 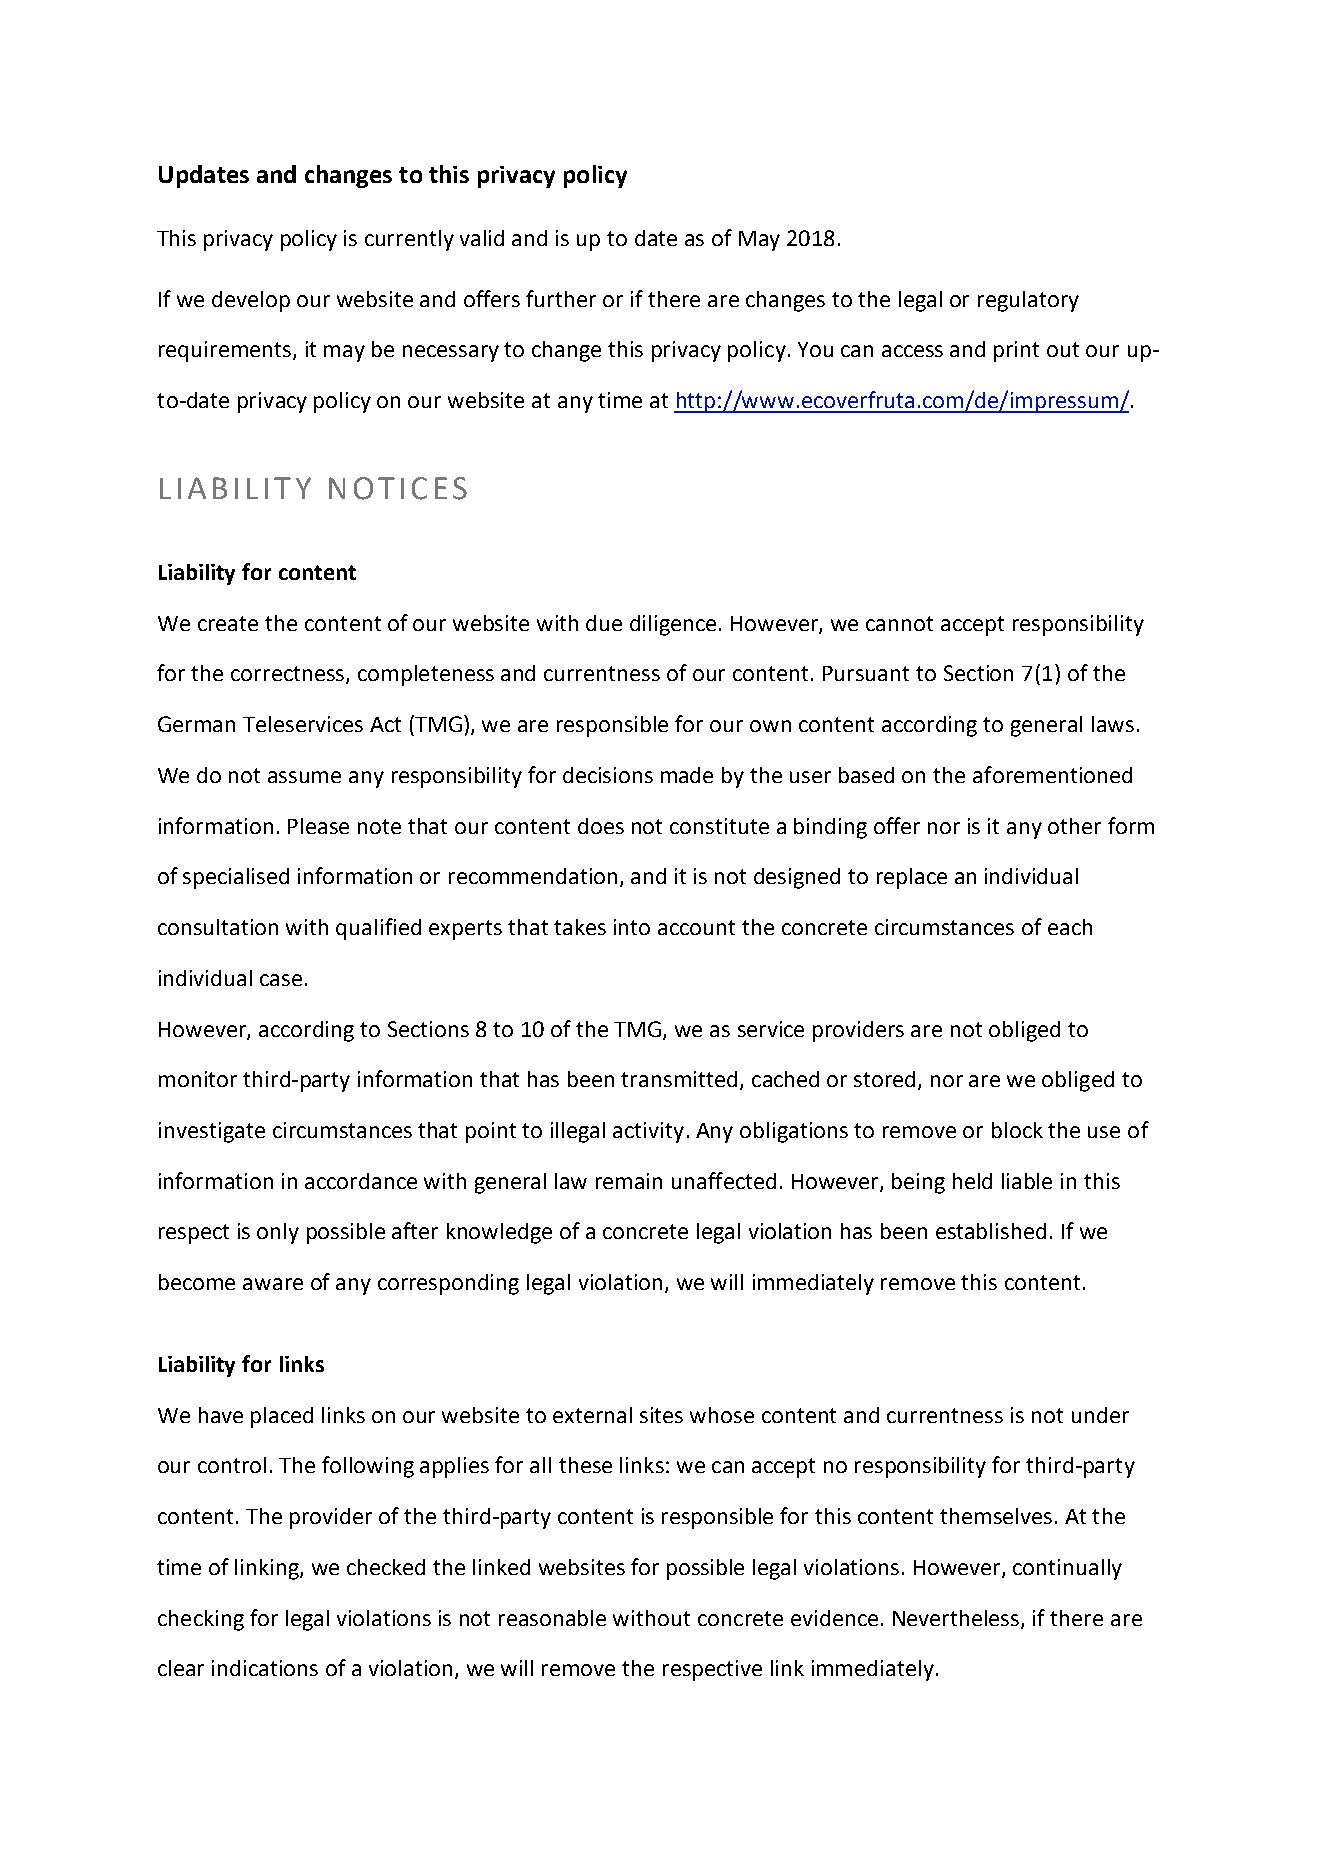 What do you see at coordinates (251, 301) in the screenshot?
I see `develop` at bounding box center [251, 301].
